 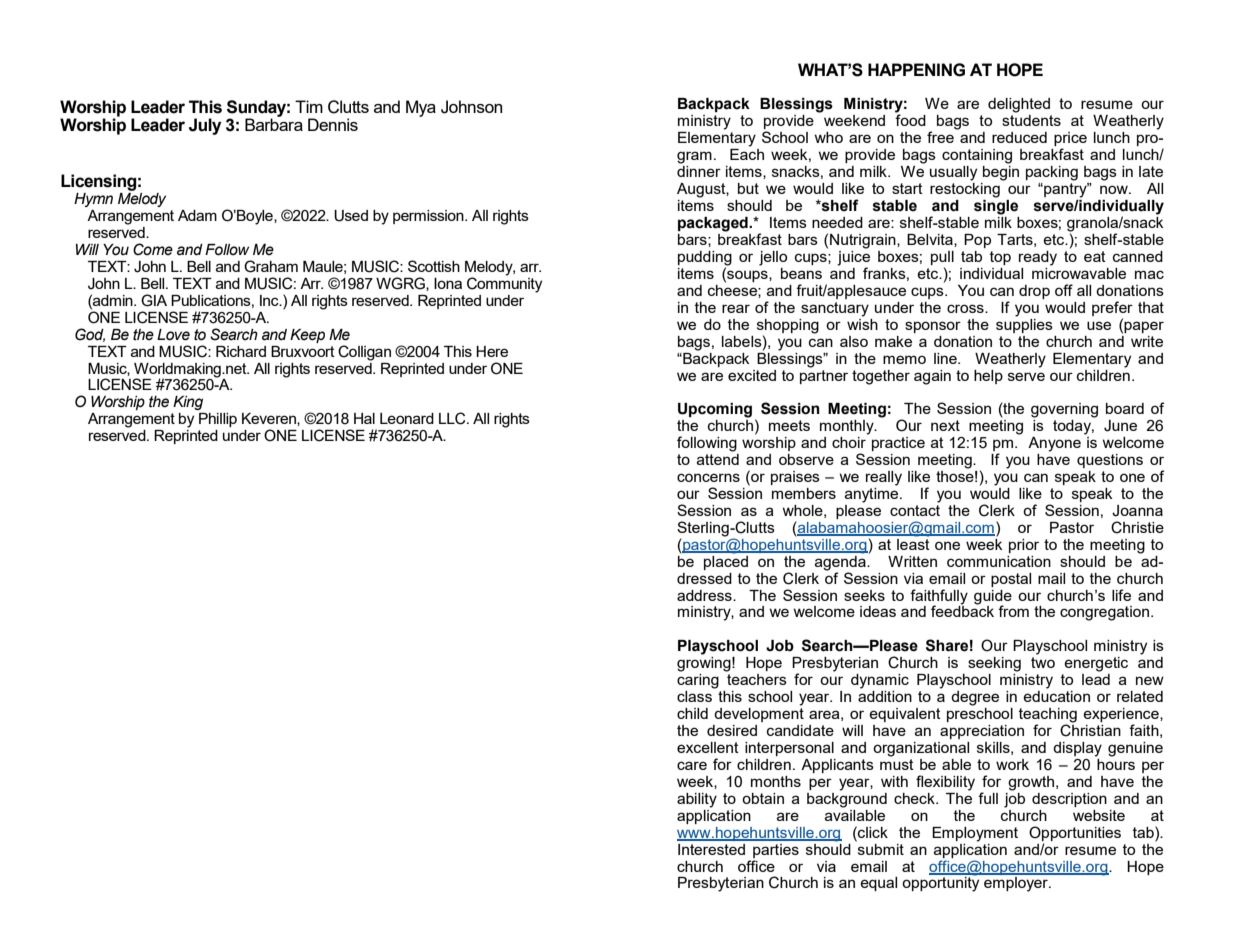 What do you see at coordinates (1054, 444) in the image?
I see `Anyone` at bounding box center [1054, 444].
